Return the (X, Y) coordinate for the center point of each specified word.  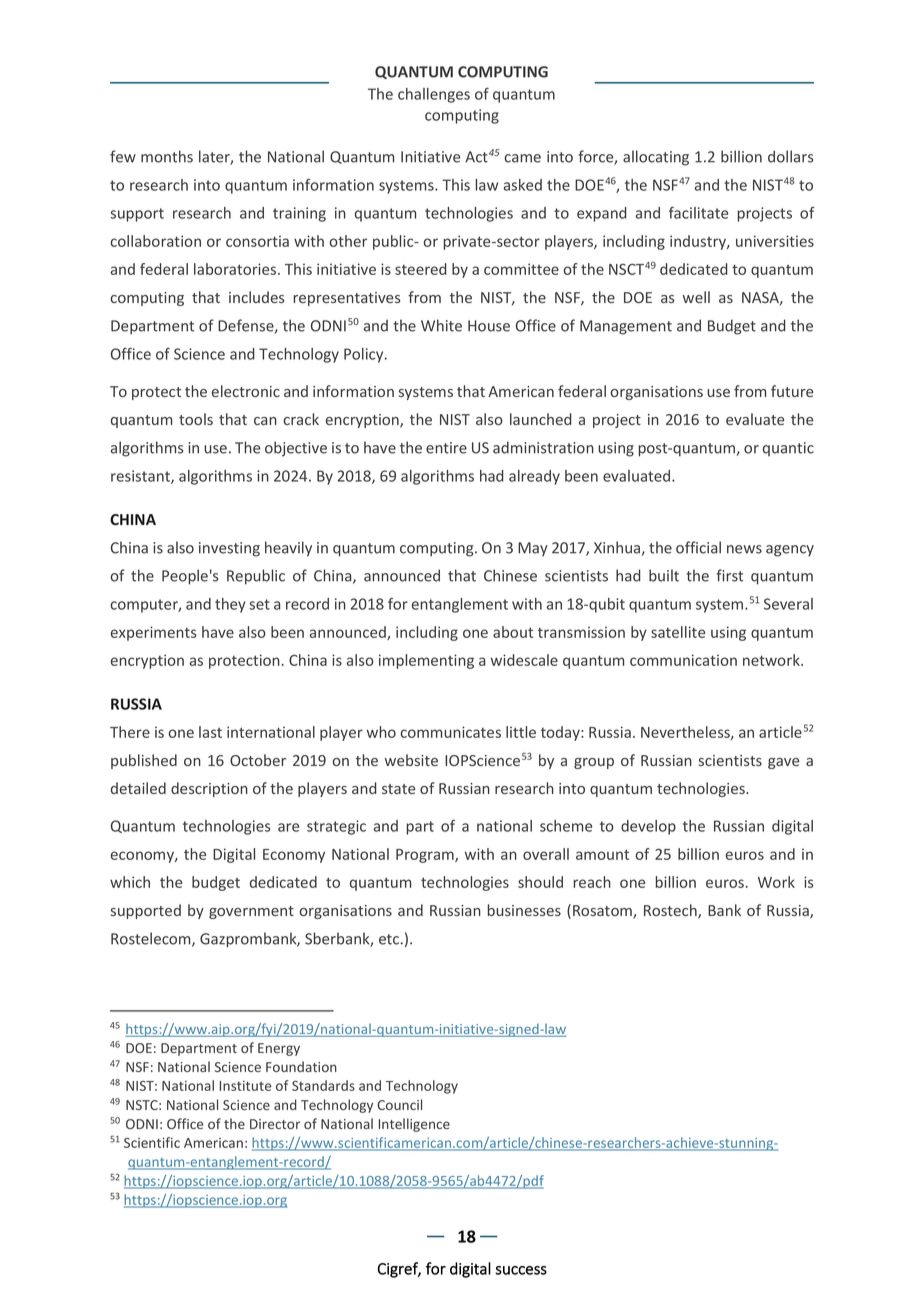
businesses (524, 910)
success (521, 1270)
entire (446, 448)
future (792, 391)
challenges (434, 95)
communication (683, 660)
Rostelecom (152, 939)
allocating (656, 158)
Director (275, 1124)
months (167, 156)
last (210, 732)
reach (592, 882)
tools (196, 419)
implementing (426, 661)
